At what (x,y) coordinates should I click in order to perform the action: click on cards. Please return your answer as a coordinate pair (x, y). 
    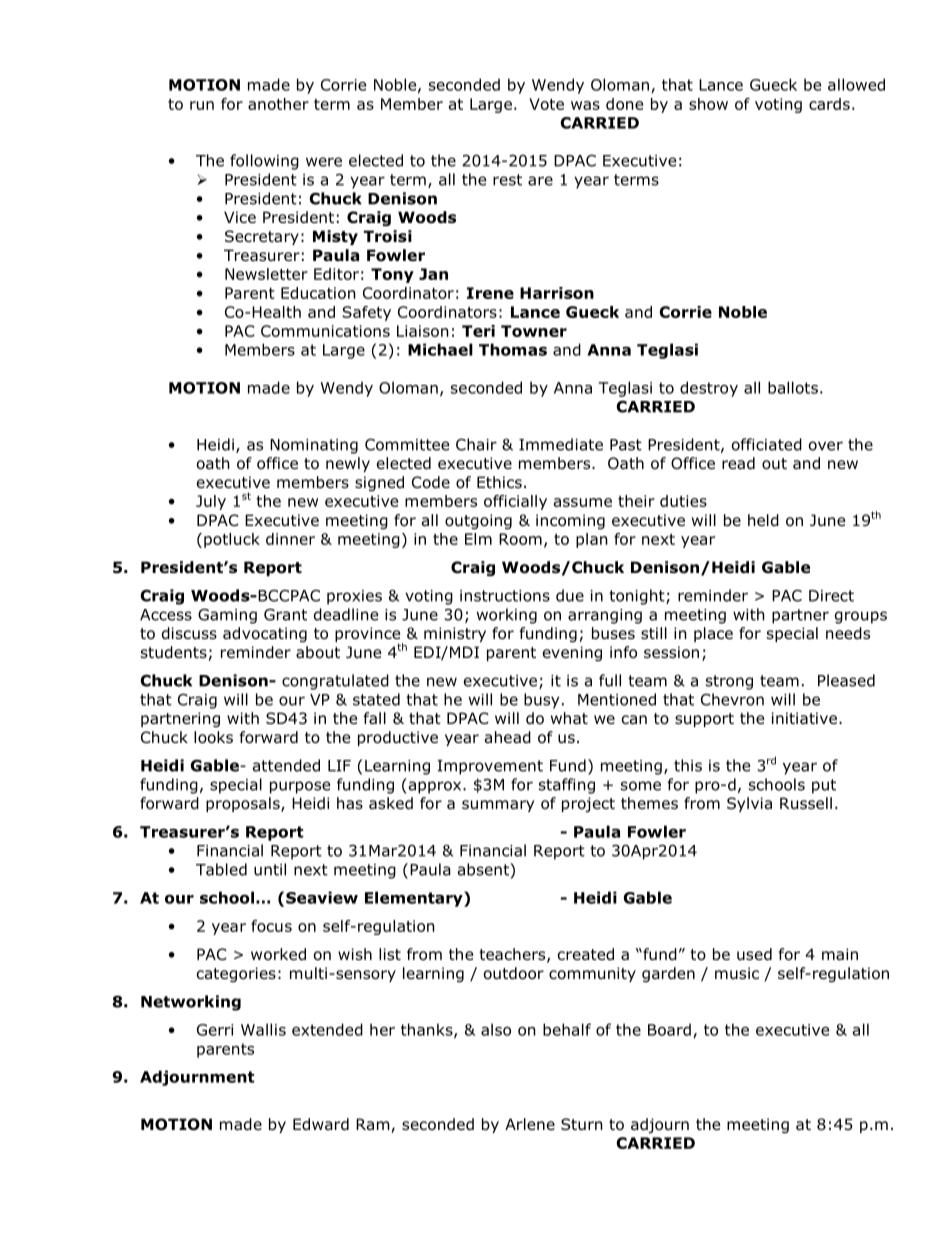
    Looking at the image, I should click on (829, 104).
